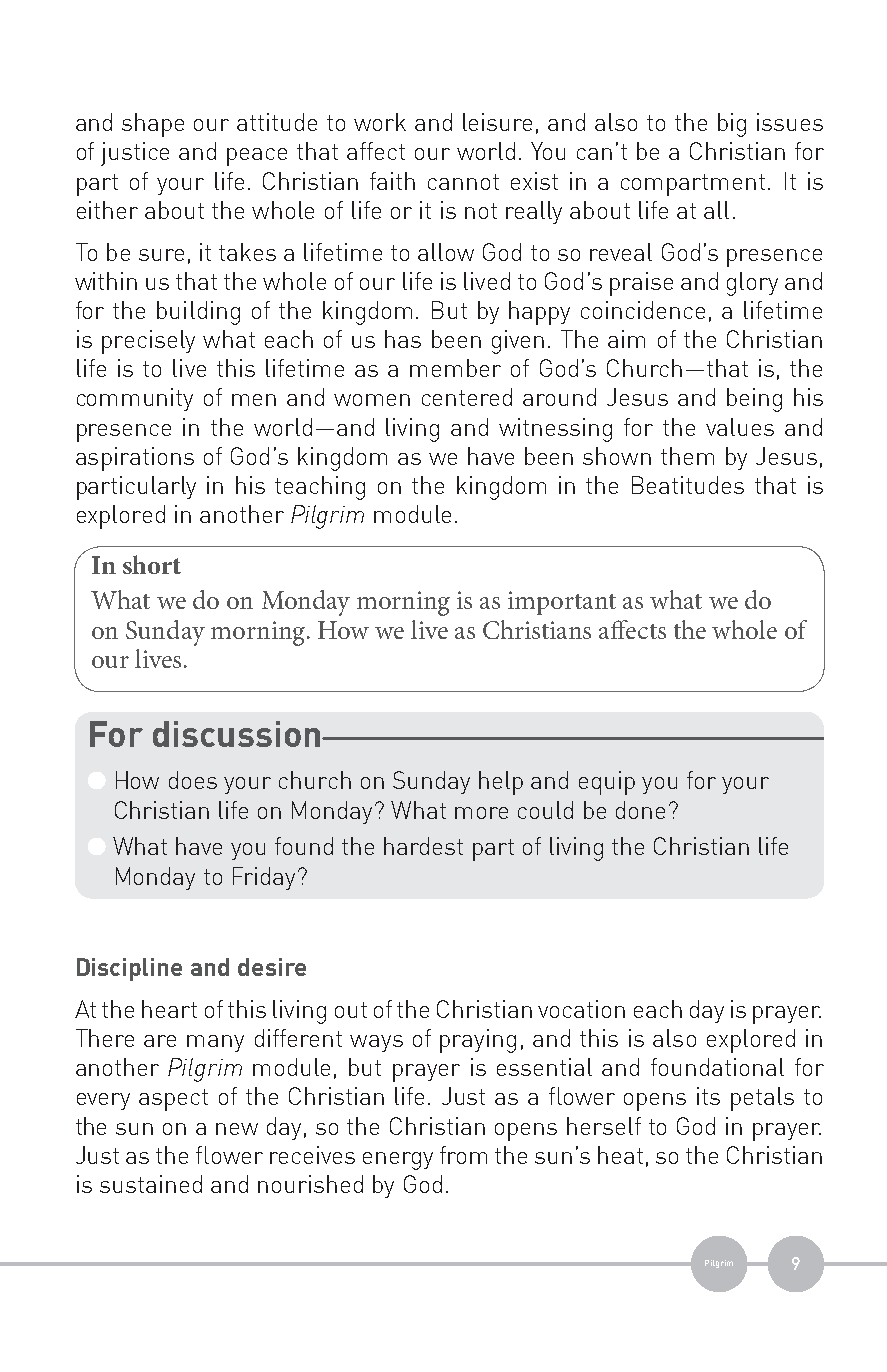 This screenshot has height=1372, width=887. What do you see at coordinates (732, 125) in the screenshot?
I see `big` at bounding box center [732, 125].
